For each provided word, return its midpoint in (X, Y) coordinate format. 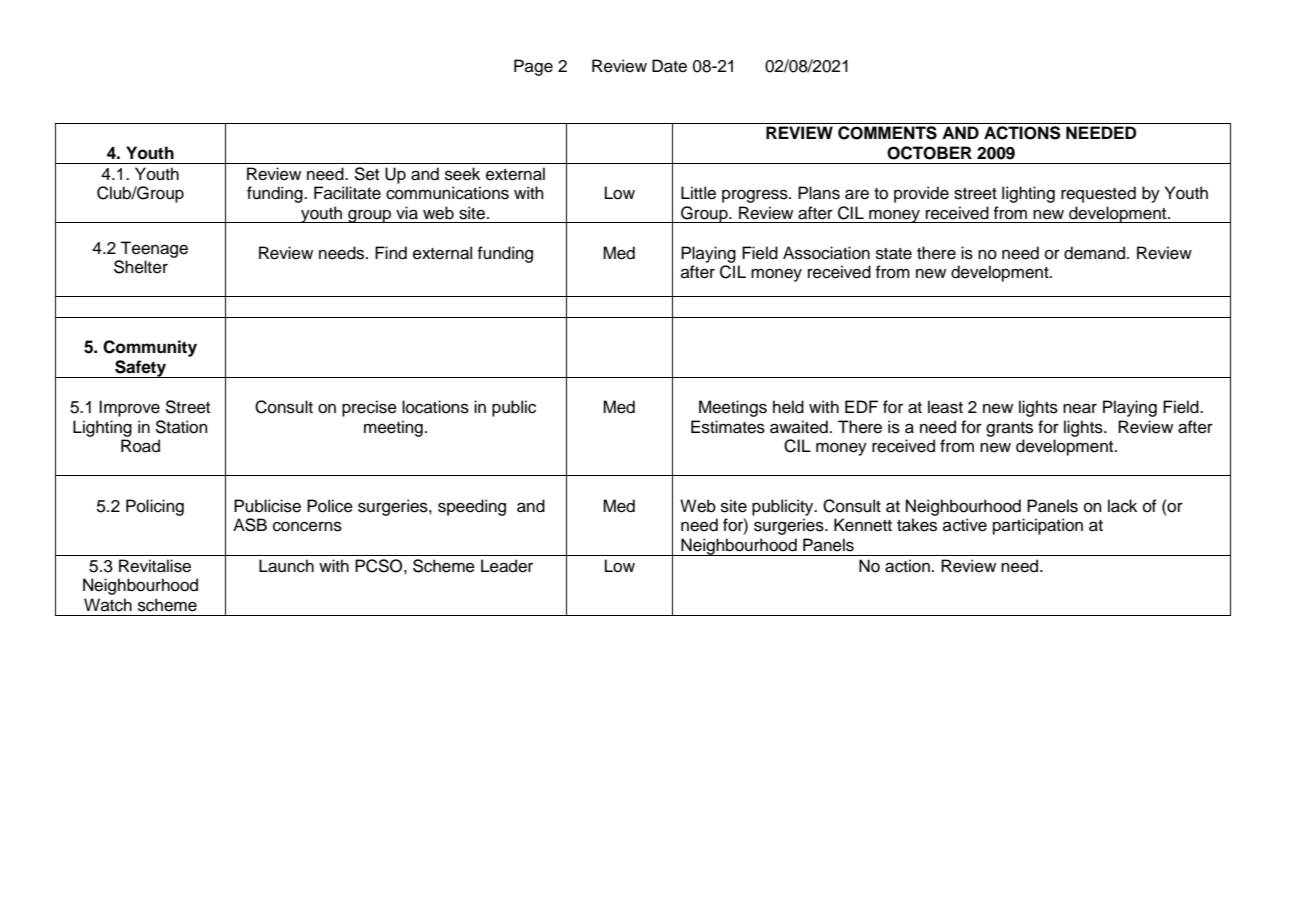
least (945, 407)
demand (1096, 253)
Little (698, 193)
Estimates (728, 427)
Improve (129, 408)
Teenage (154, 249)
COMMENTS (887, 133)
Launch (286, 566)
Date (669, 66)
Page (533, 67)
